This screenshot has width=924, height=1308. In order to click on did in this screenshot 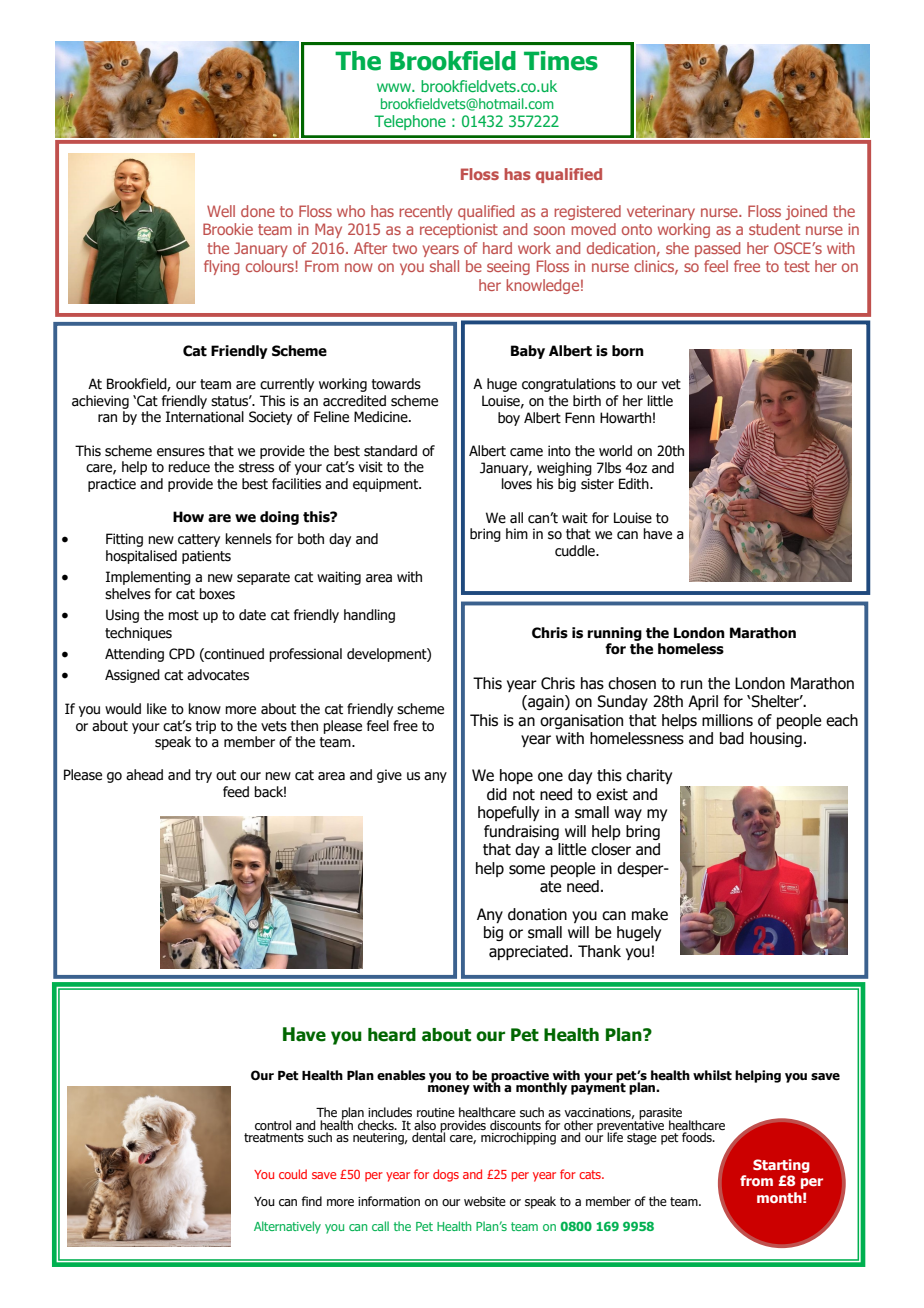, I will do `click(497, 794)`.
